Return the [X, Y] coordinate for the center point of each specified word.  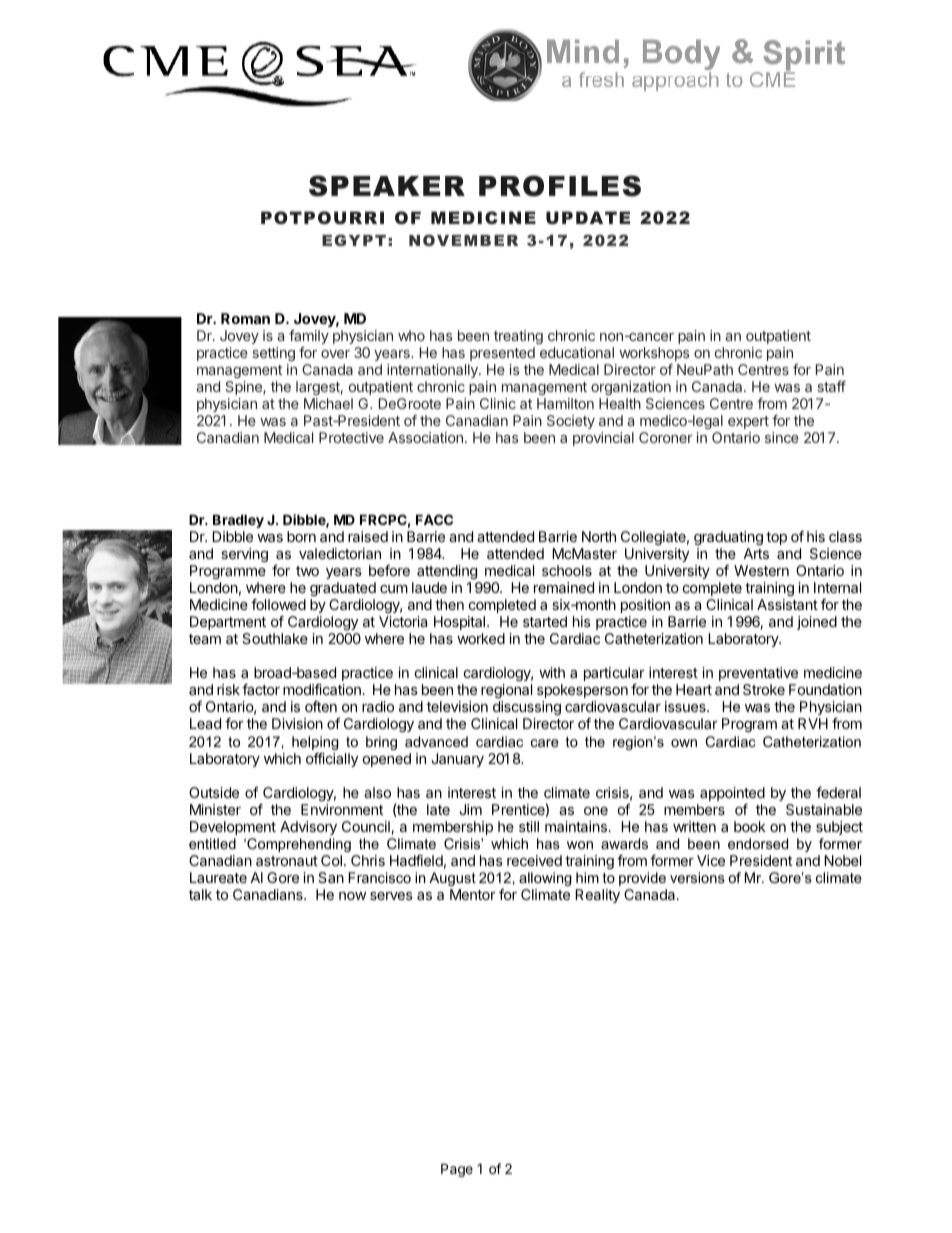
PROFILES [560, 186]
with [552, 672]
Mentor [473, 894]
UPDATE [588, 217]
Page [457, 1170]
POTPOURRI [322, 217]
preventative [758, 674]
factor [261, 689]
